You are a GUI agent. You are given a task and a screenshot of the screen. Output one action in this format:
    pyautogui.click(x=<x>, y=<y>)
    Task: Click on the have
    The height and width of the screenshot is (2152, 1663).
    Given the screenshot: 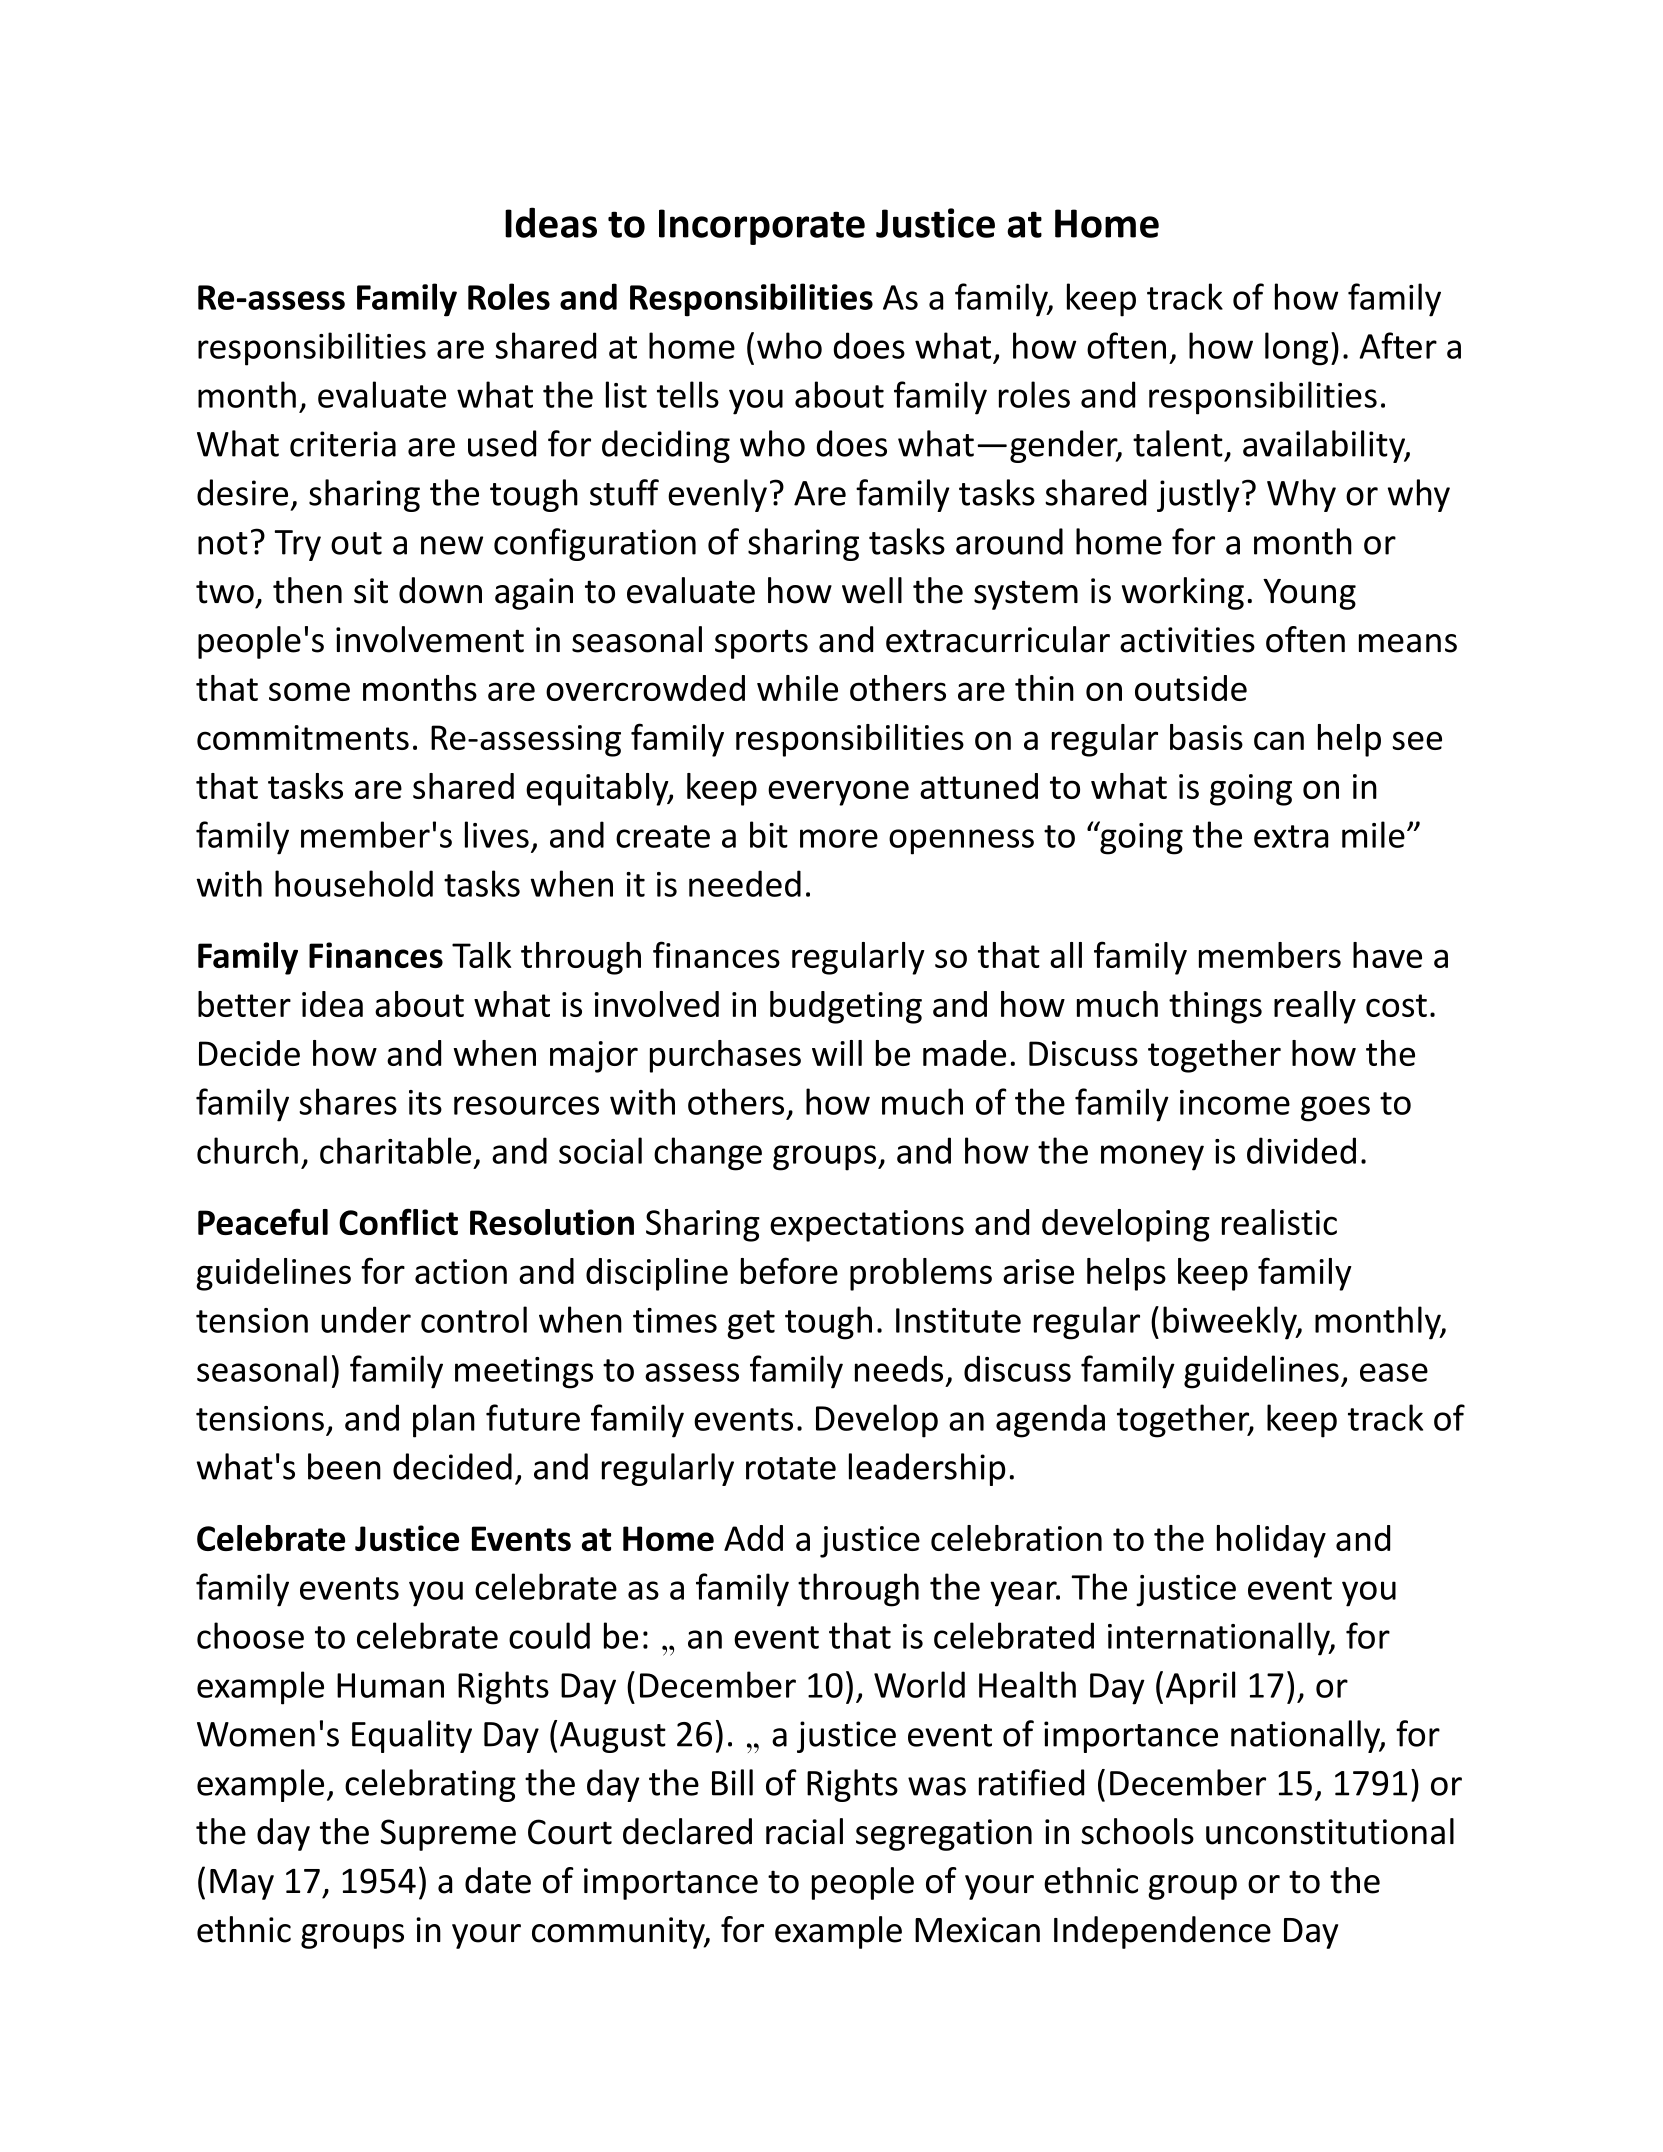 What is the action you would take?
    pyautogui.click(x=1387, y=955)
